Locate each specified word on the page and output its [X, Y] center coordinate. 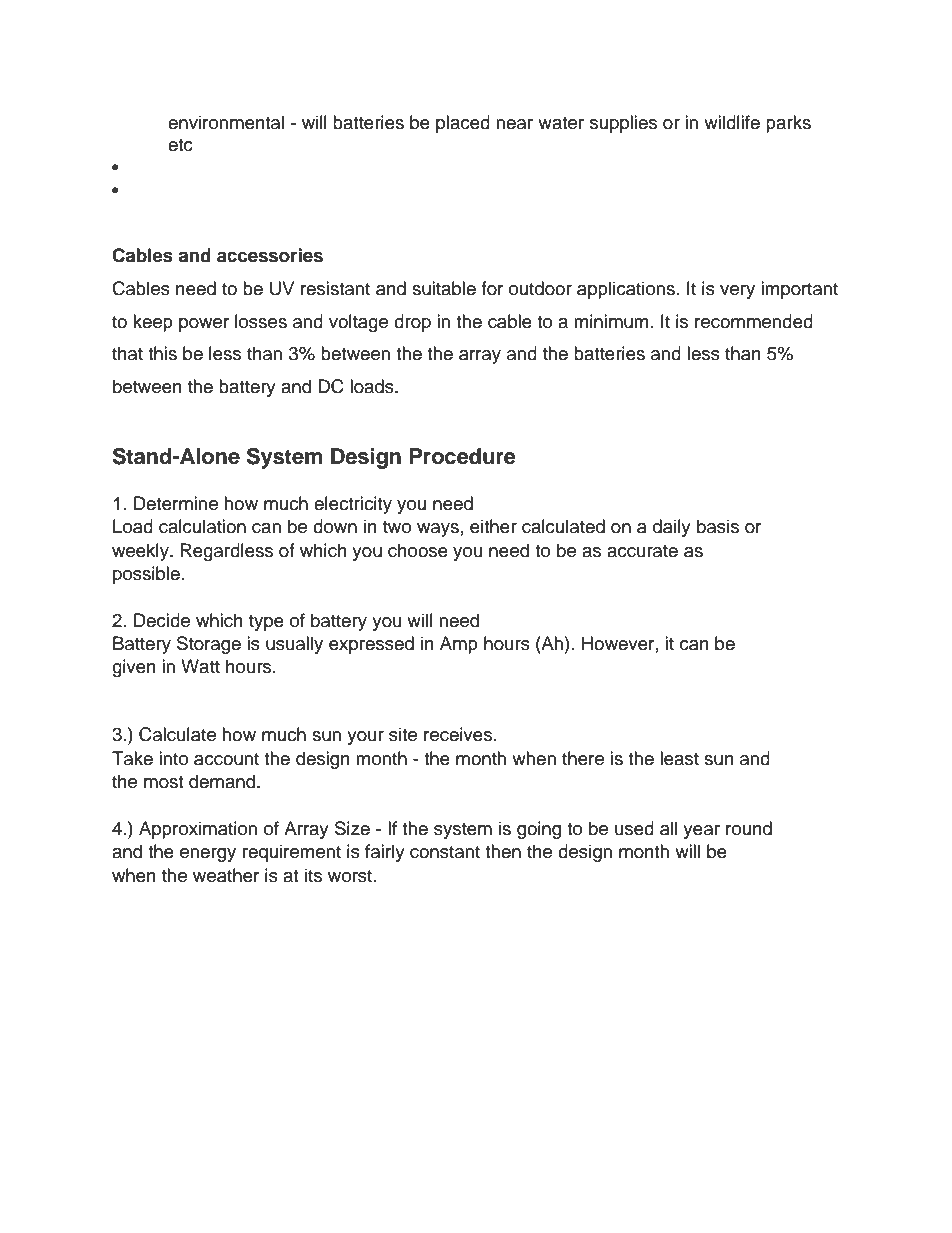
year [701, 832]
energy [208, 855]
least [679, 758]
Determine [176, 503]
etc [180, 145]
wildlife [732, 122]
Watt [200, 666]
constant [445, 852]
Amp [459, 645]
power [204, 325]
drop [412, 323]
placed [463, 124]
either [493, 526]
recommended [754, 321]
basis [718, 526]
